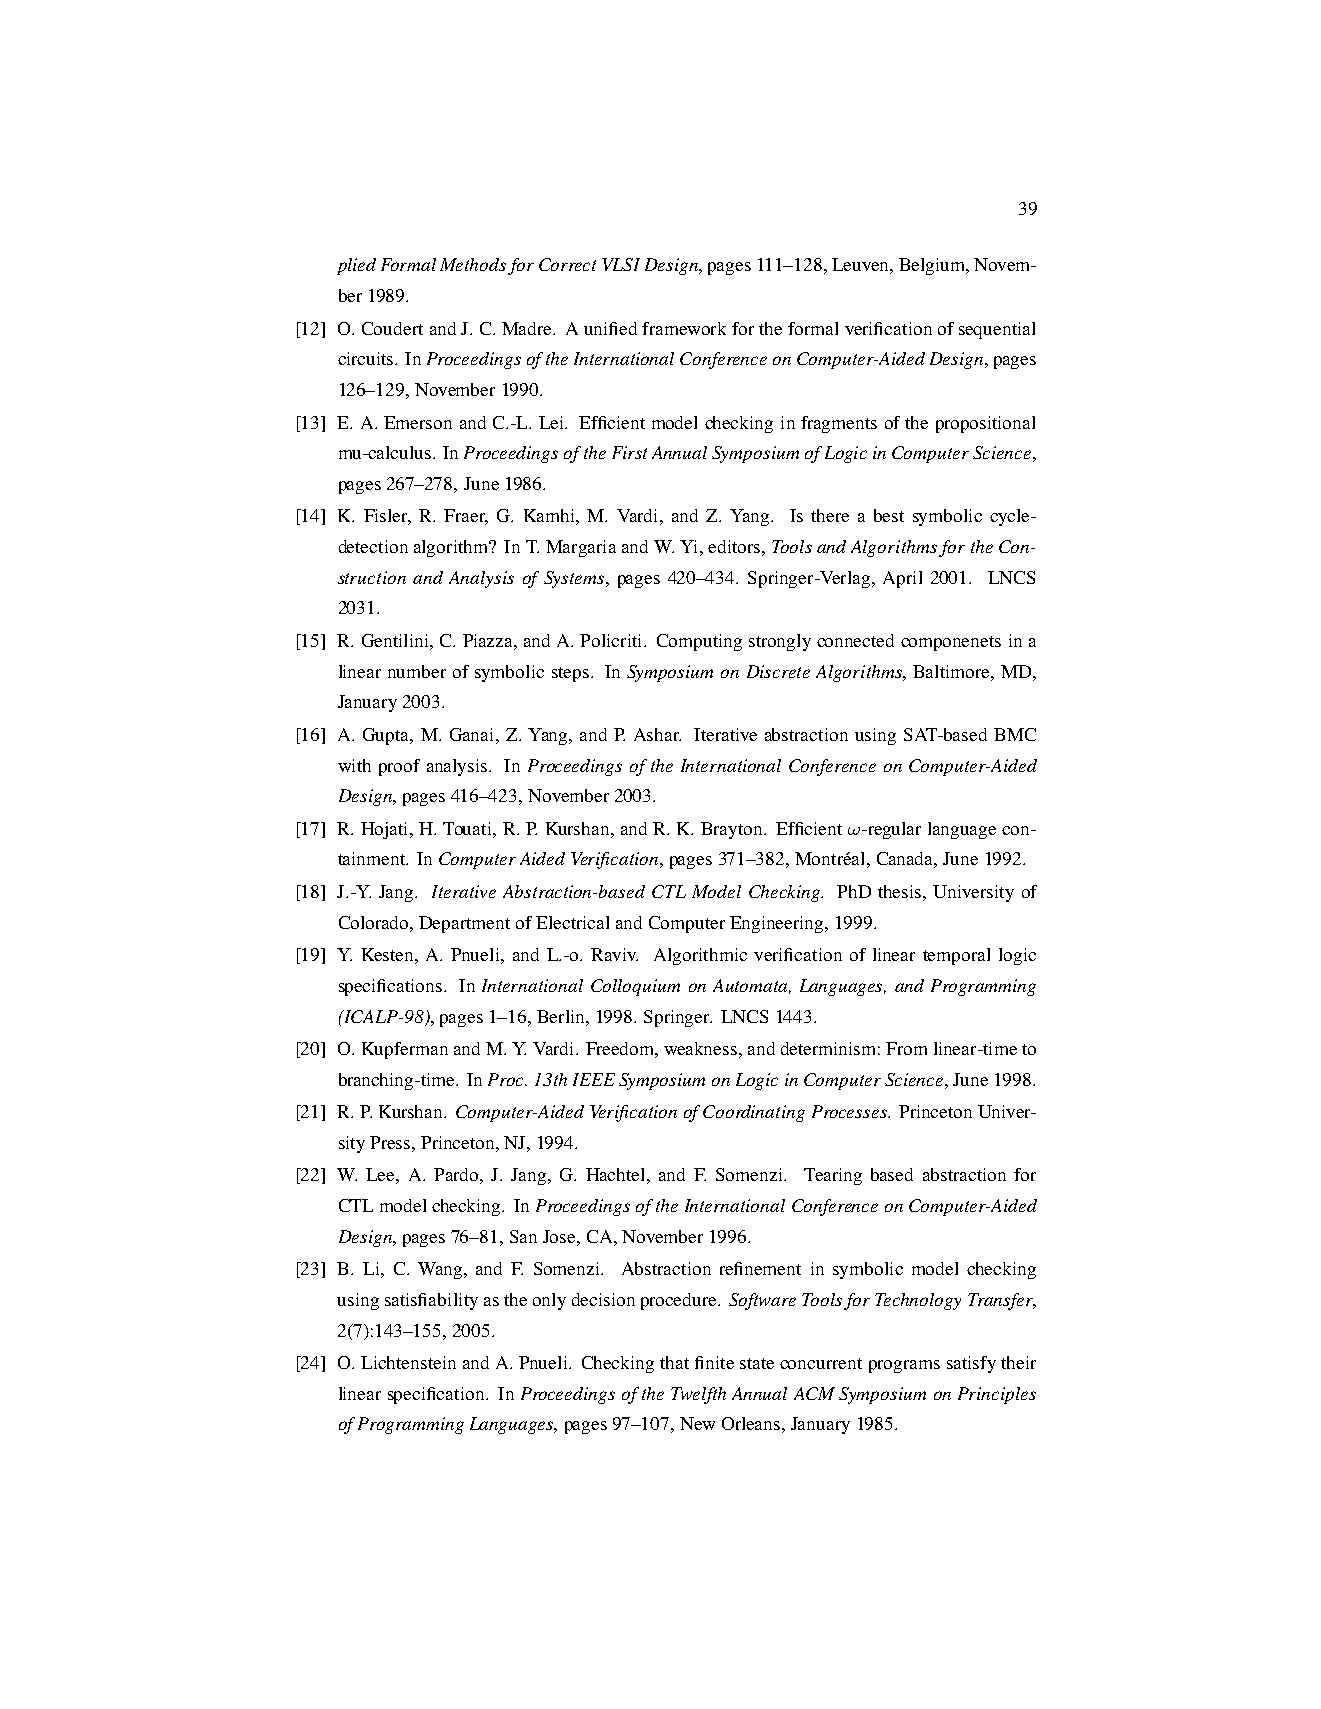  What do you see at coordinates (684, 328) in the image?
I see `framework` at bounding box center [684, 328].
